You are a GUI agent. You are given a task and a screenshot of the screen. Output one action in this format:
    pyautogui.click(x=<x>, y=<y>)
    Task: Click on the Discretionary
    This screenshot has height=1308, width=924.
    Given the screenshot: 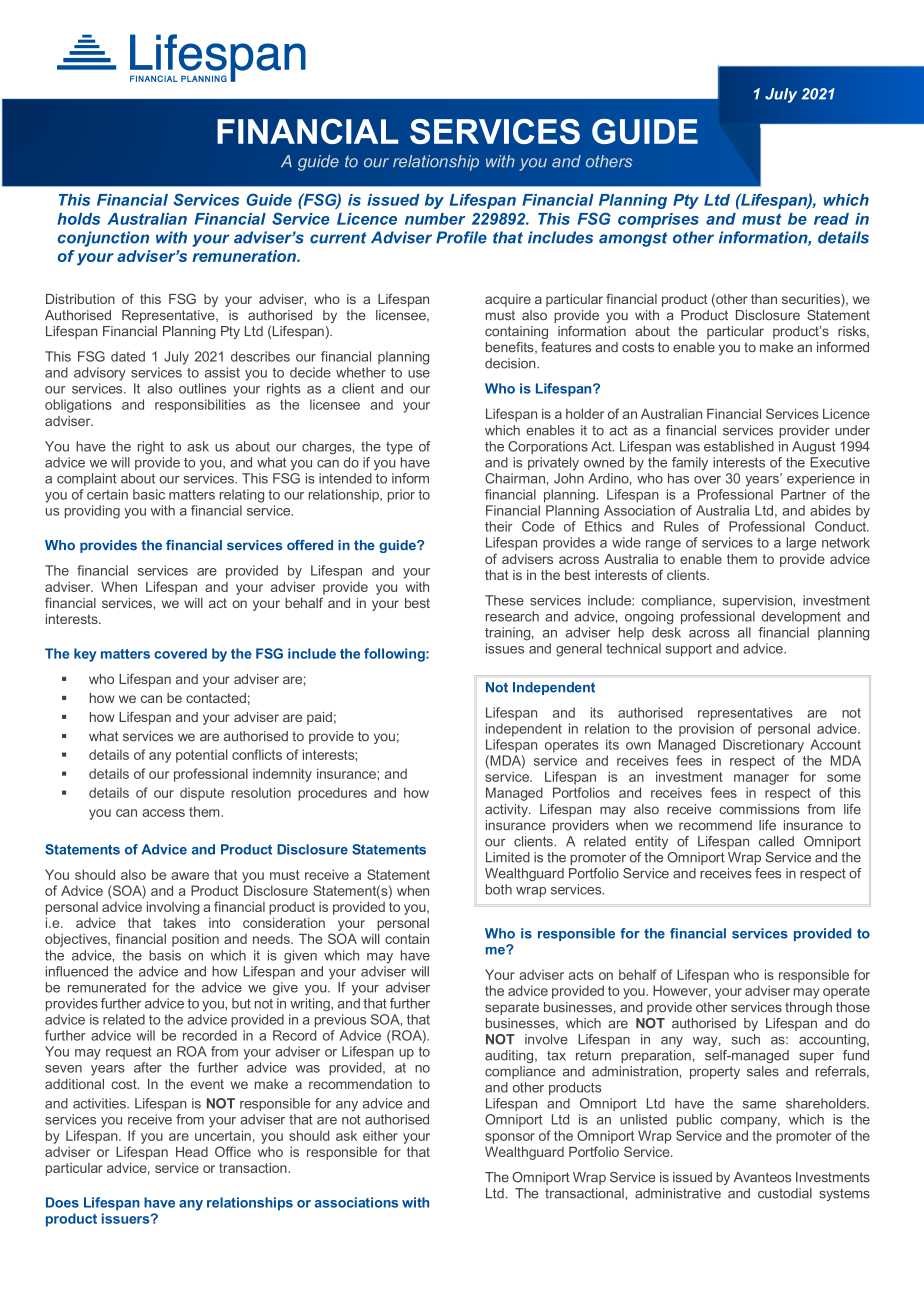 What is the action you would take?
    pyautogui.click(x=763, y=746)
